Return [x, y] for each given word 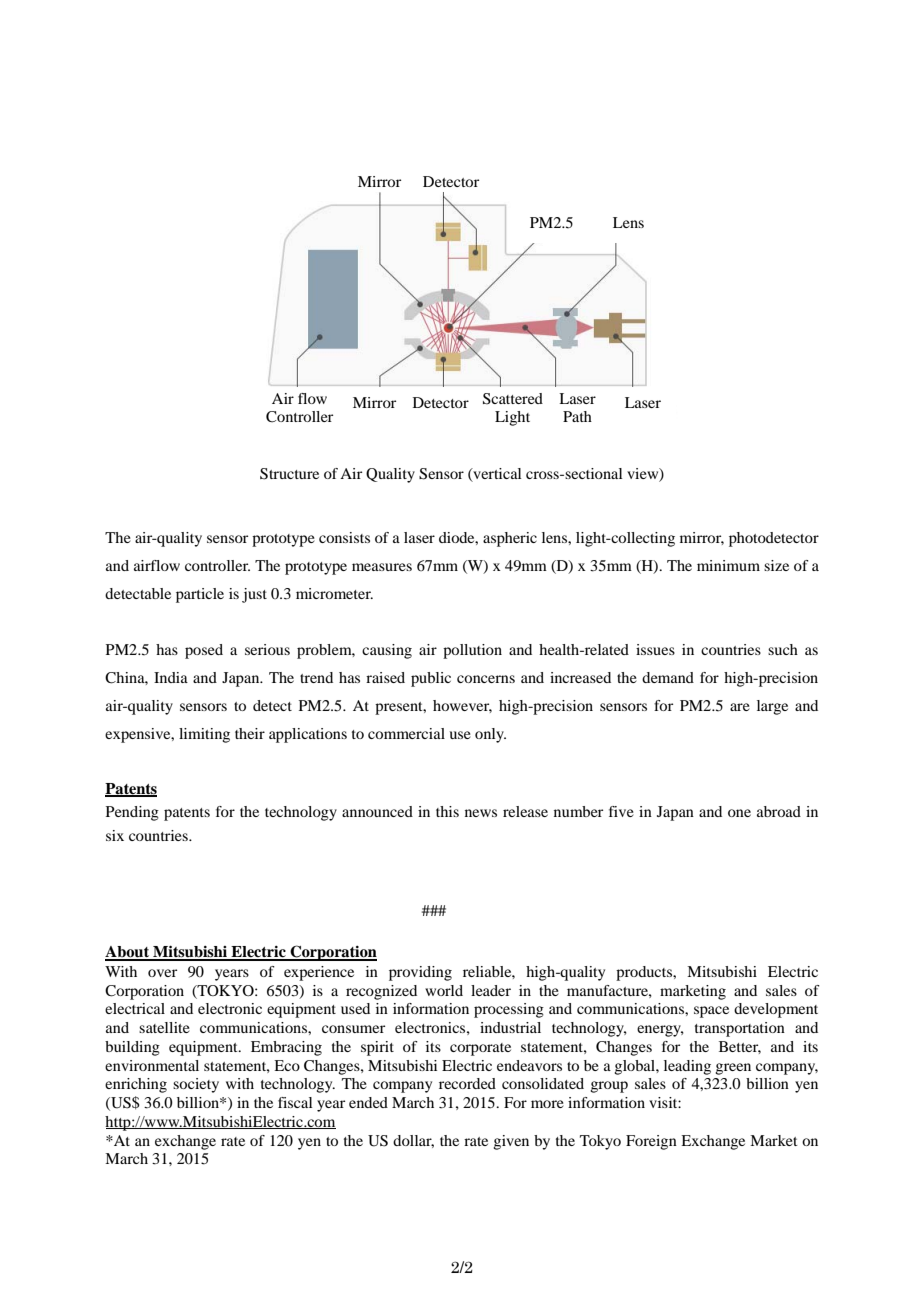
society [196, 1085]
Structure [289, 474]
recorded [467, 1083]
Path [577, 416]
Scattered [513, 399]
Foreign [651, 1142]
